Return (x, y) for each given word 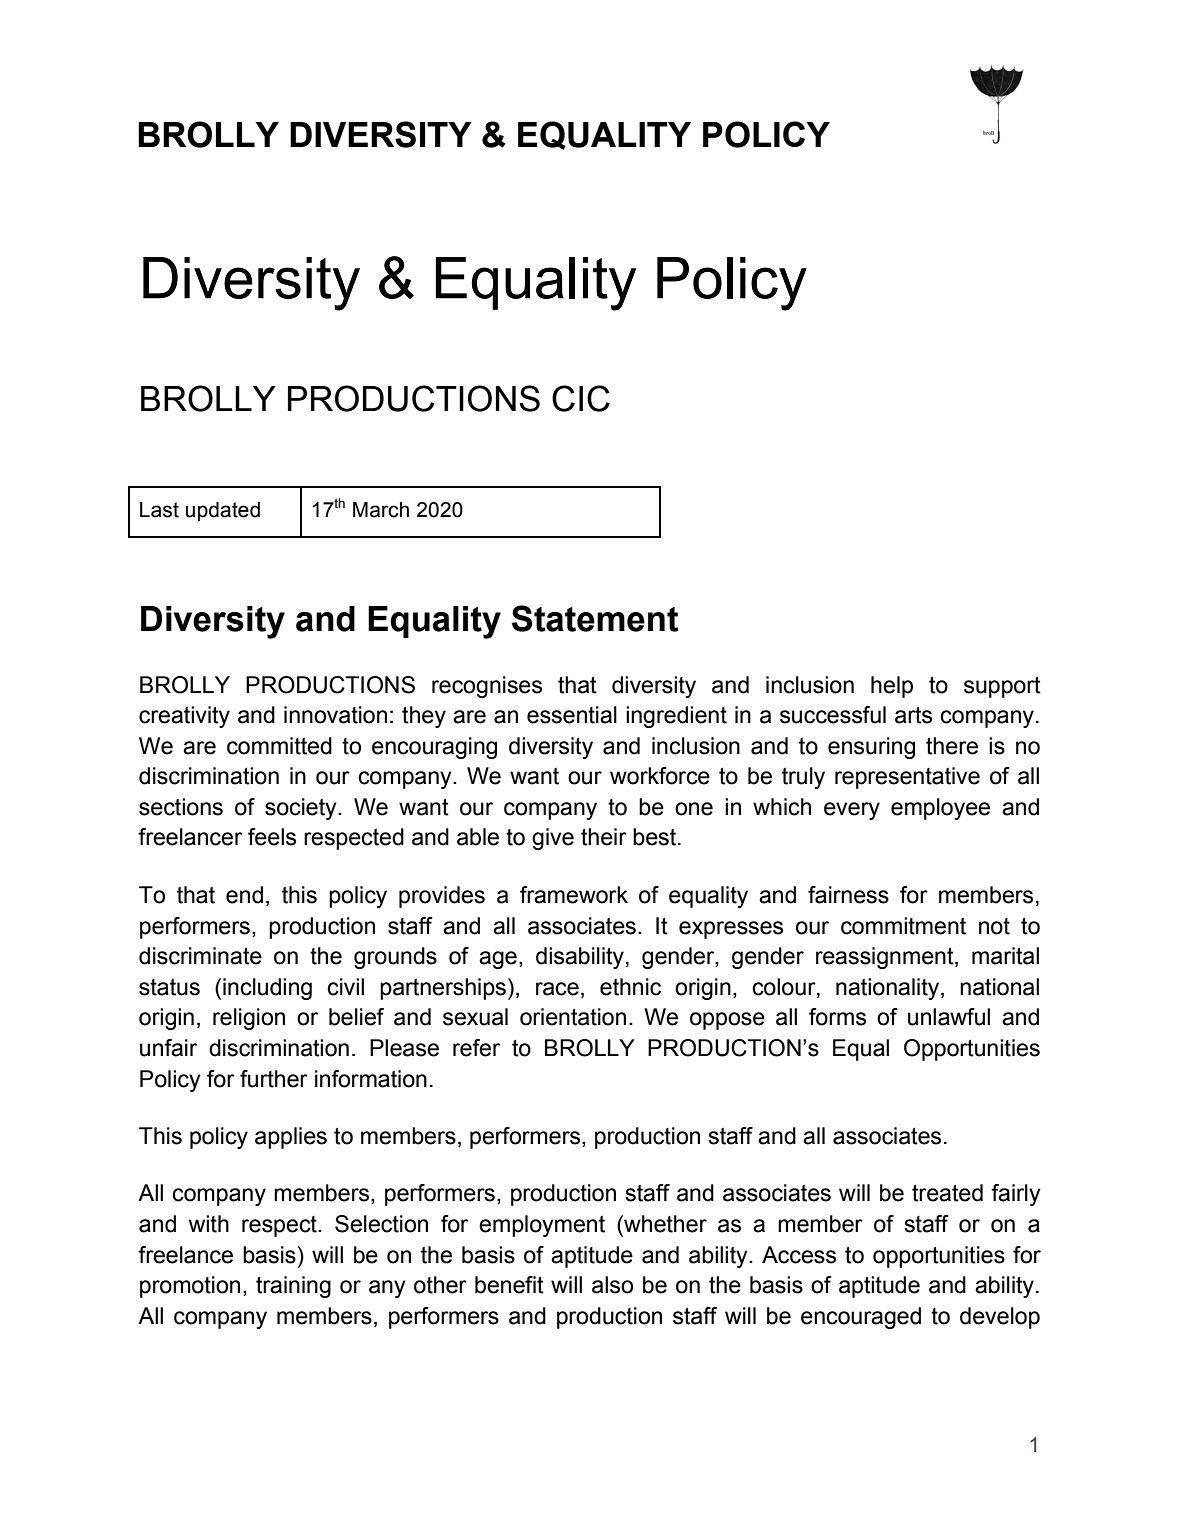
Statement (595, 618)
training (293, 1287)
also (612, 1285)
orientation (573, 1017)
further (274, 1079)
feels (272, 837)
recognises (487, 687)
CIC (581, 398)
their (604, 837)
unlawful (949, 1017)
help (892, 687)
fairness (848, 895)
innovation (335, 715)
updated (223, 512)
